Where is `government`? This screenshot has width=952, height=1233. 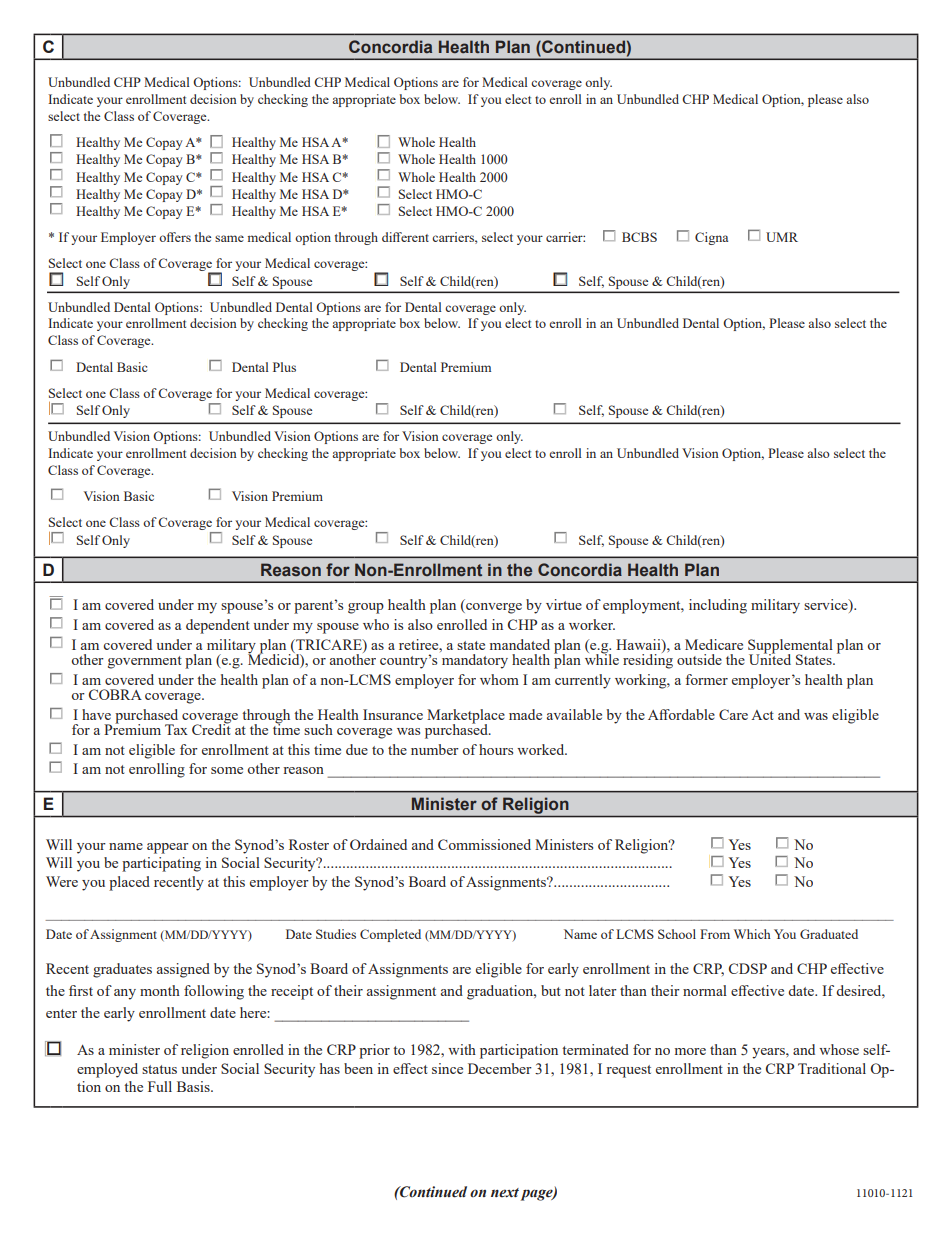 government is located at coordinates (145, 662).
